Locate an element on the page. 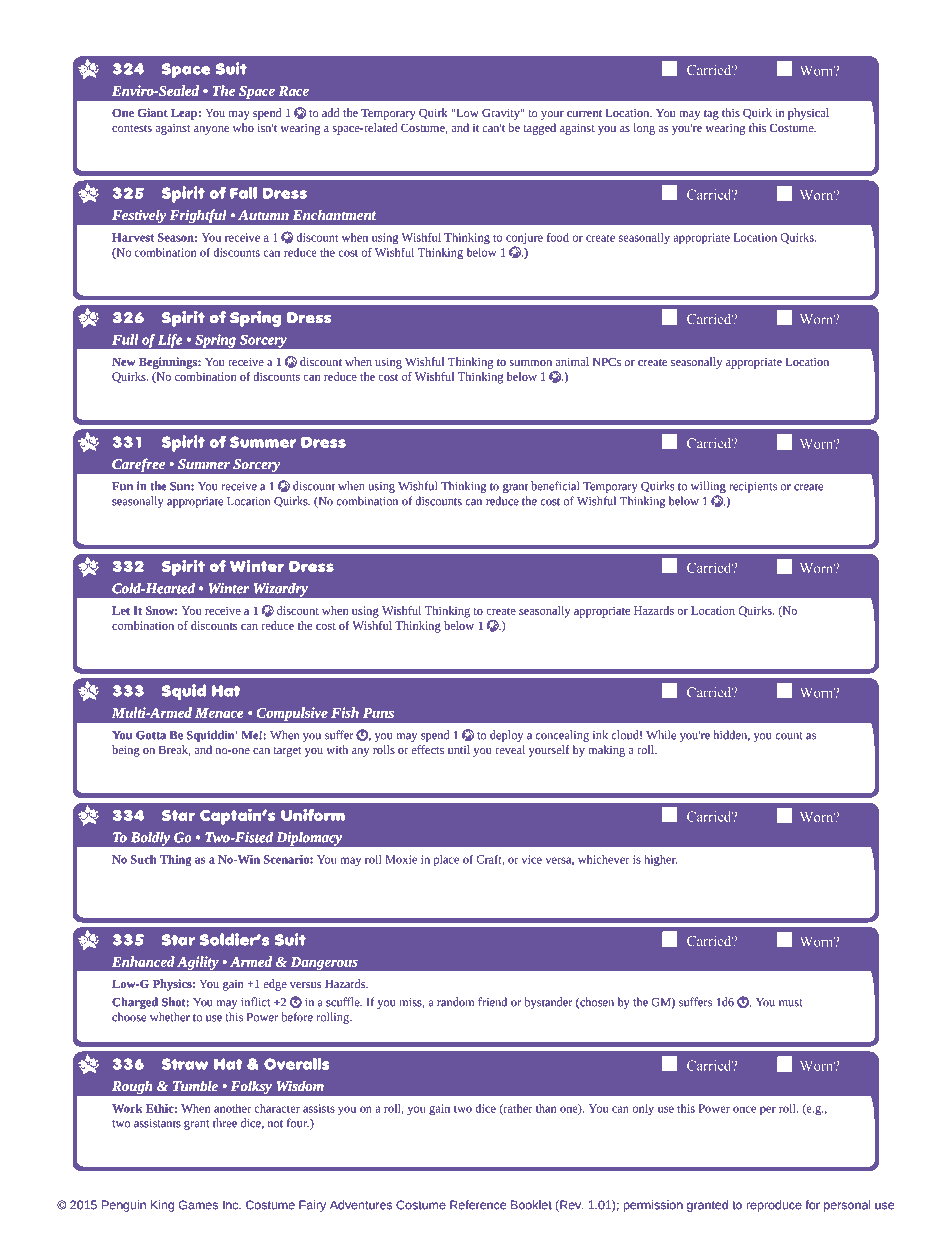  tagged is located at coordinates (539, 129).
